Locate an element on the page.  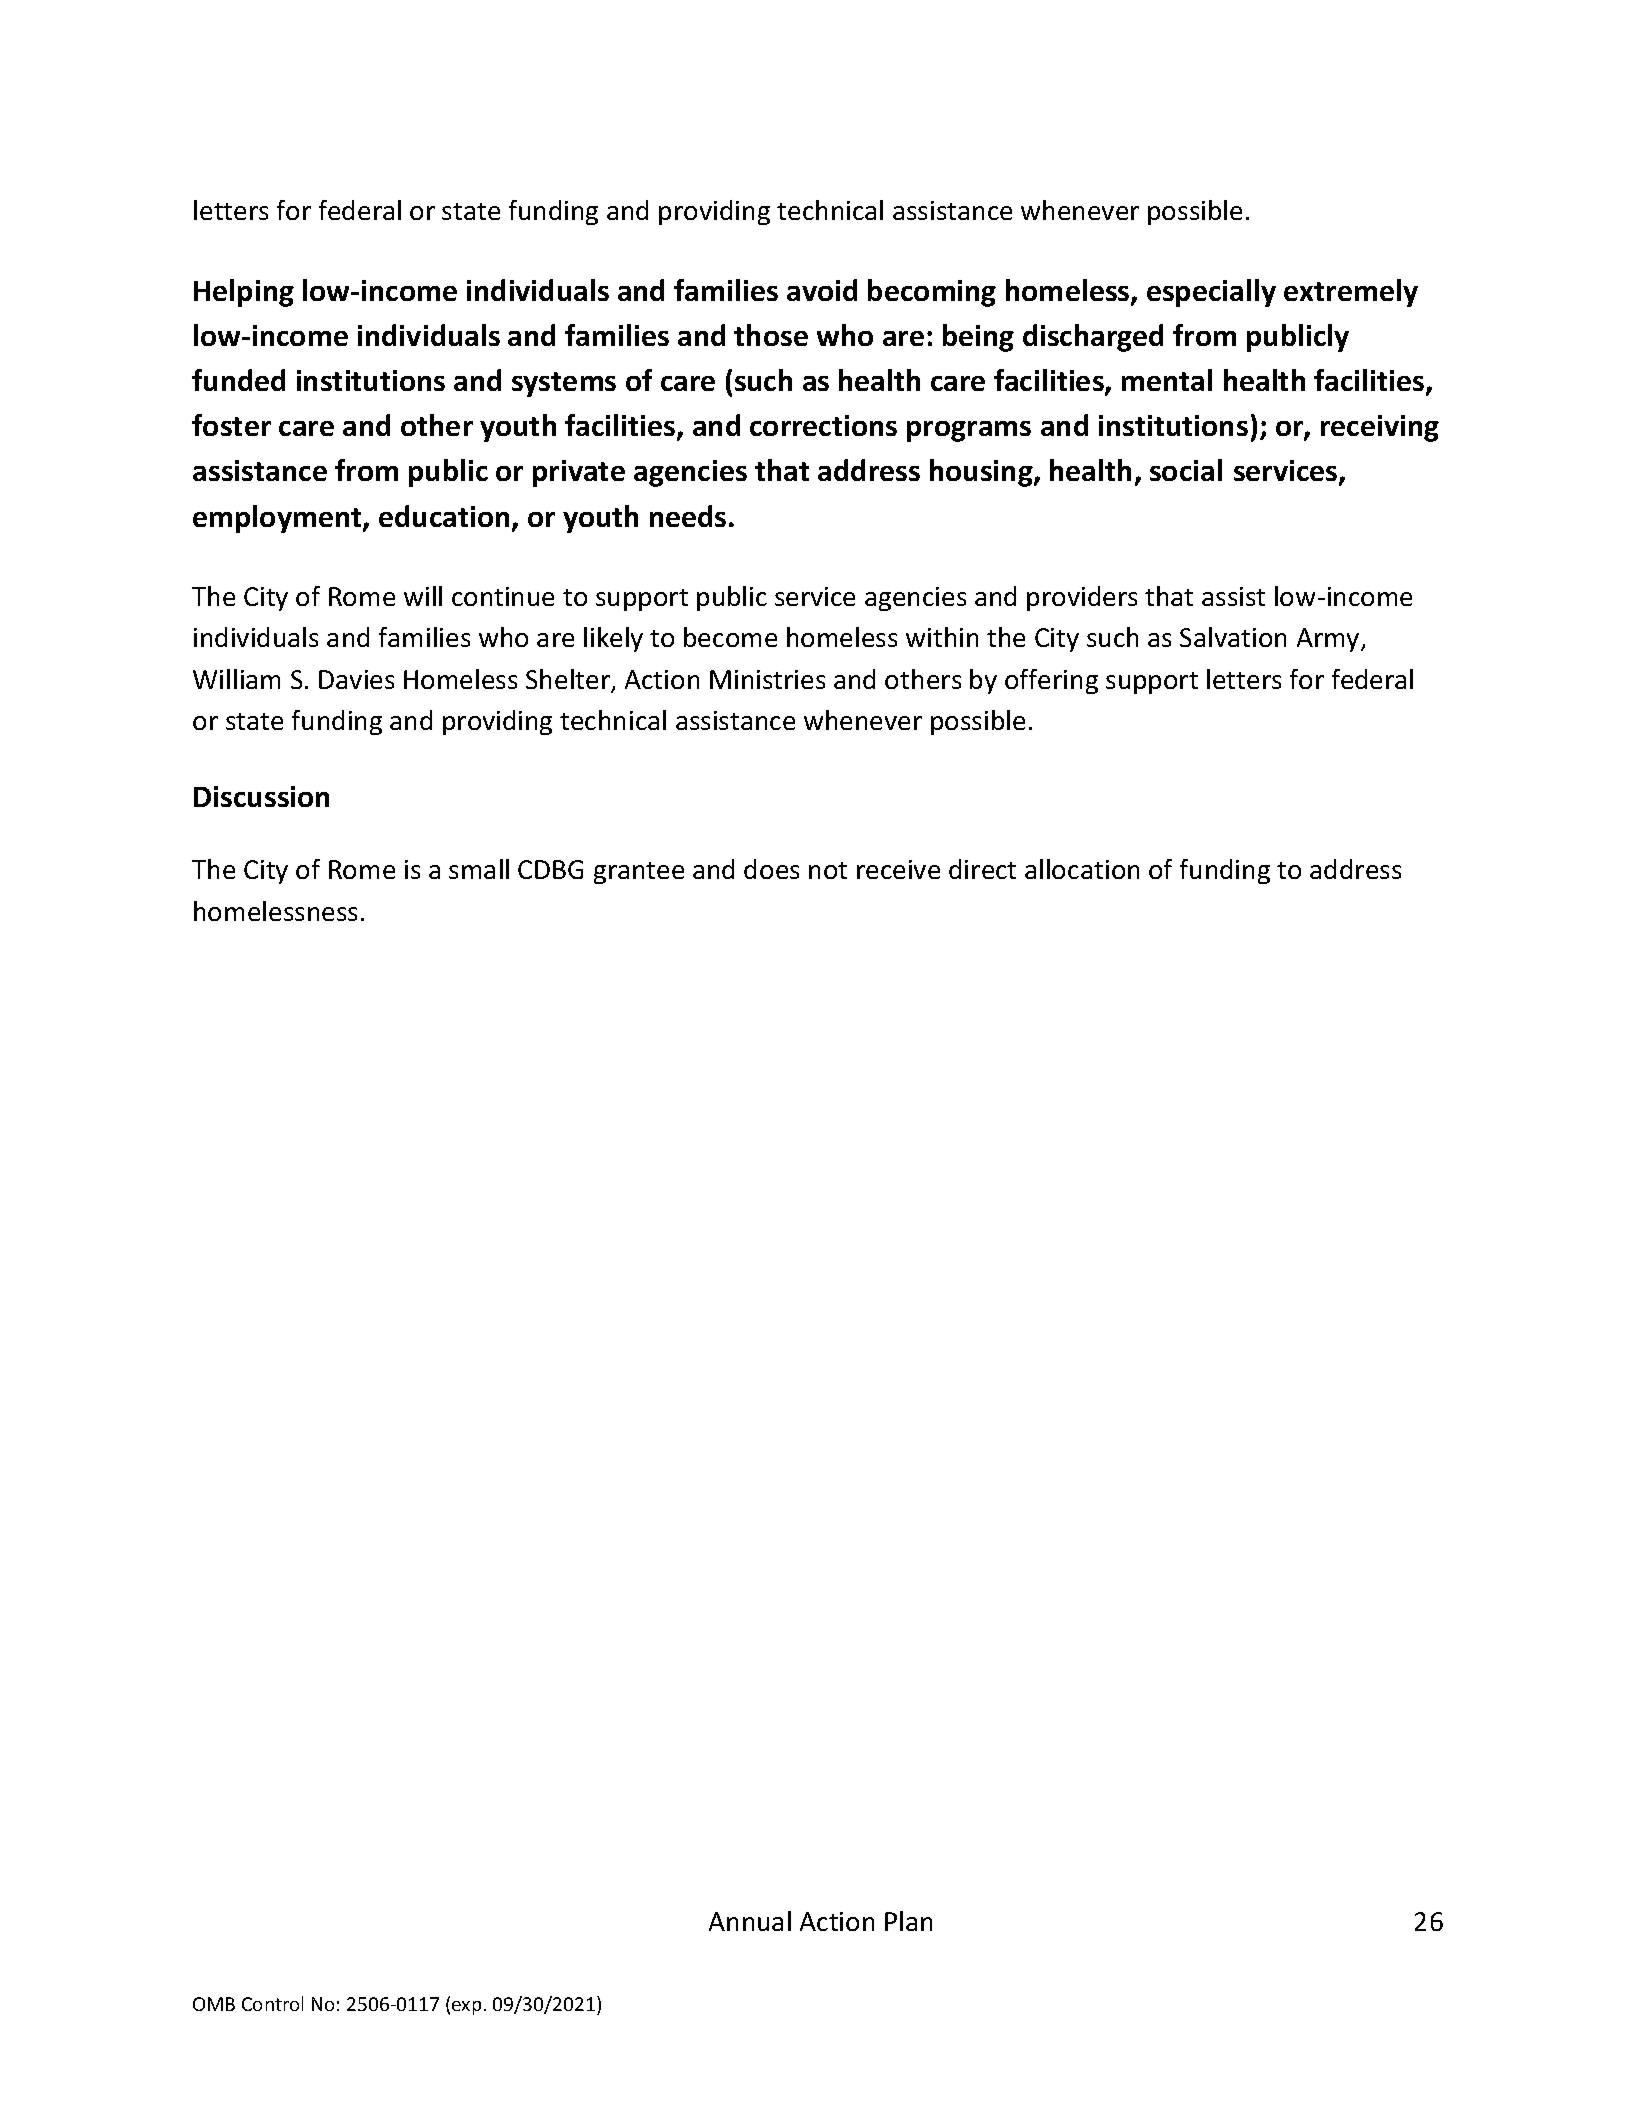
especially is located at coordinates (1211, 293).
